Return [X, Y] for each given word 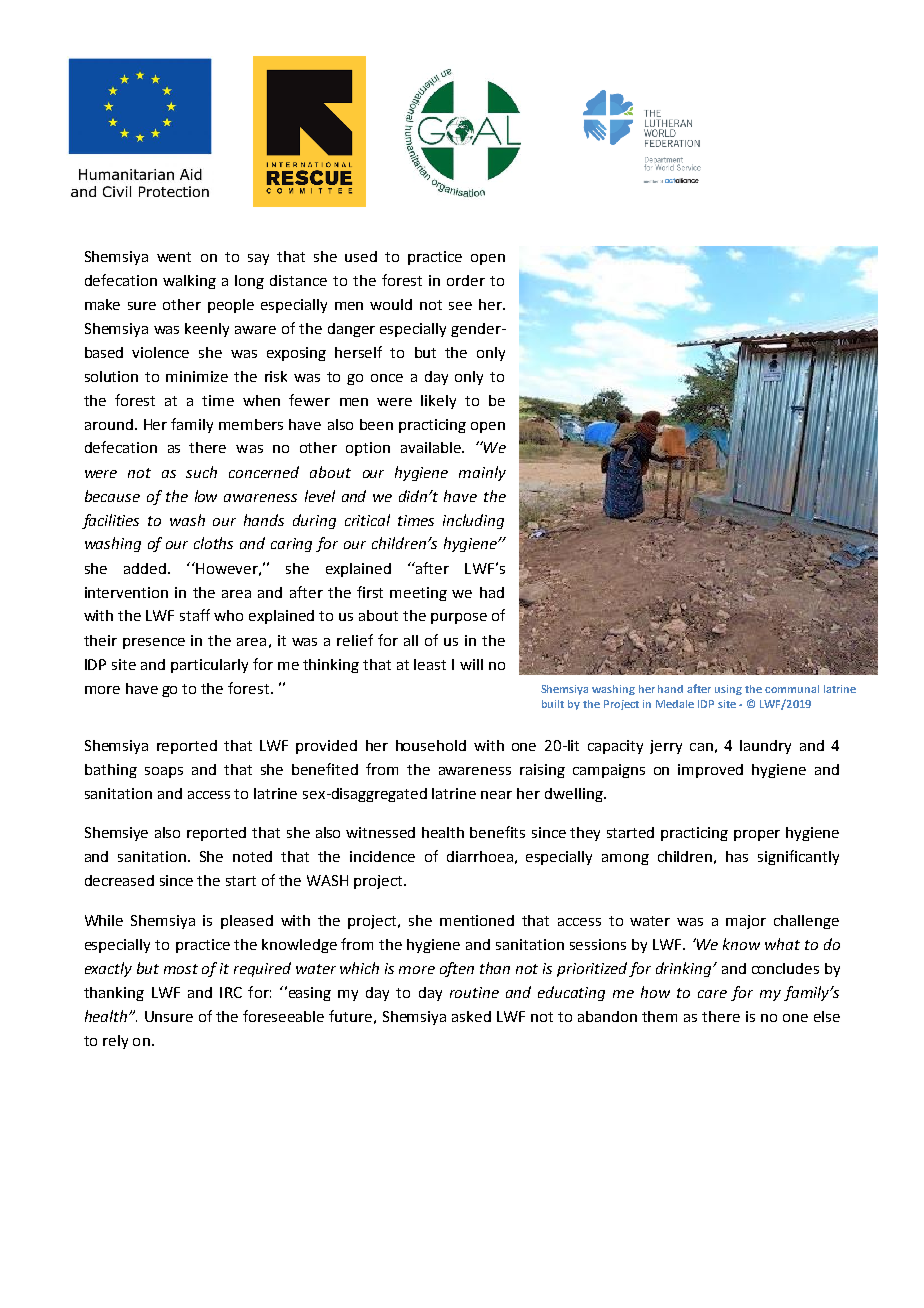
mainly [482, 473]
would [391, 304]
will [471, 664]
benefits [497, 832]
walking [189, 282]
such [201, 472]
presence [154, 643]
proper [757, 835]
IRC [231, 992]
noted [252, 856]
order [466, 280]
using [728, 690]
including [473, 521]
